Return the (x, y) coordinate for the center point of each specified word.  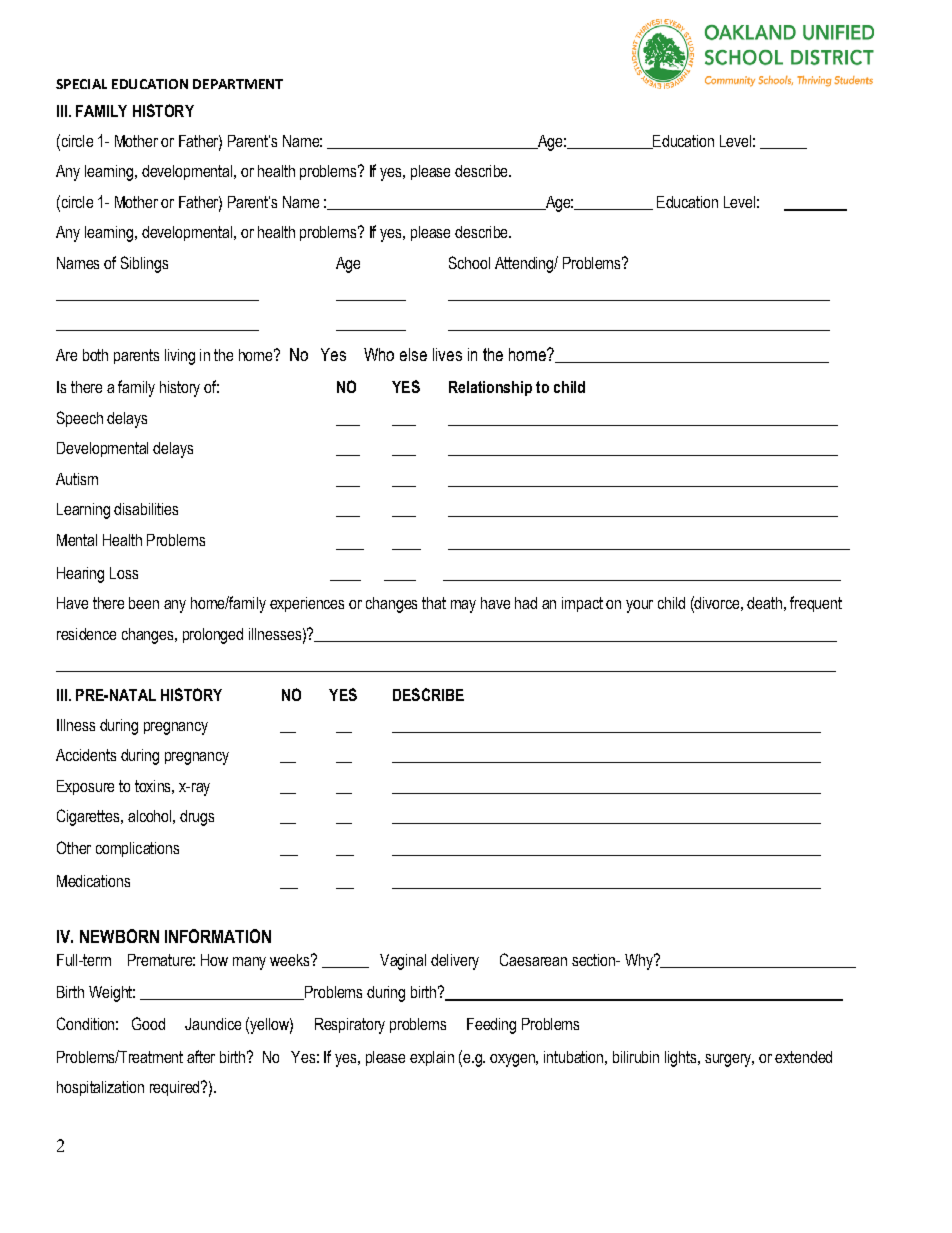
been (144, 603)
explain (432, 1058)
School (469, 262)
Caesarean (533, 959)
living (180, 357)
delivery (455, 962)
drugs (197, 818)
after (201, 1056)
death (764, 603)
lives (447, 354)
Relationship (490, 388)
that (434, 603)
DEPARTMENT (238, 84)
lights (682, 1059)
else (413, 354)
